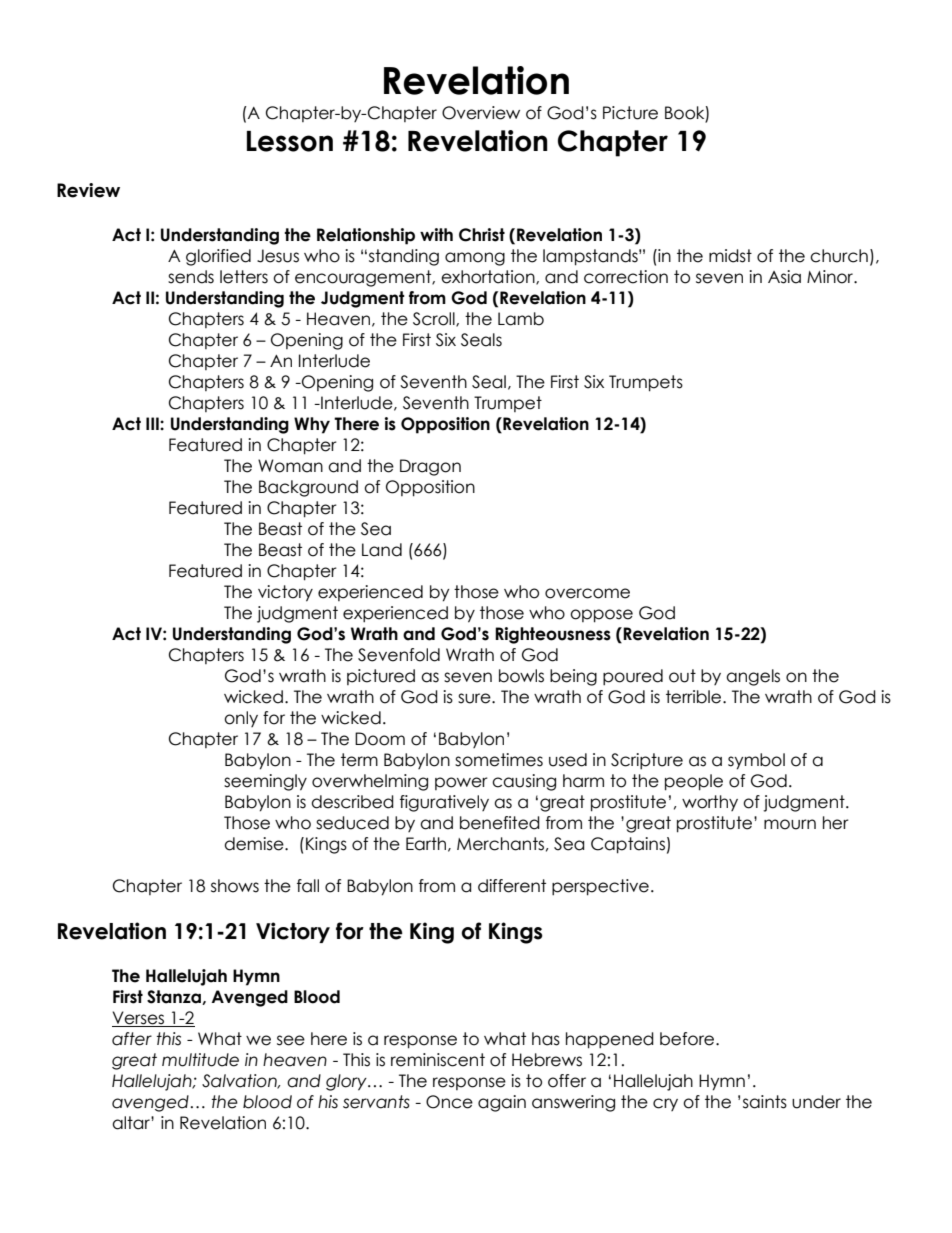  I want to click on reminiscent, so click(438, 1060).
